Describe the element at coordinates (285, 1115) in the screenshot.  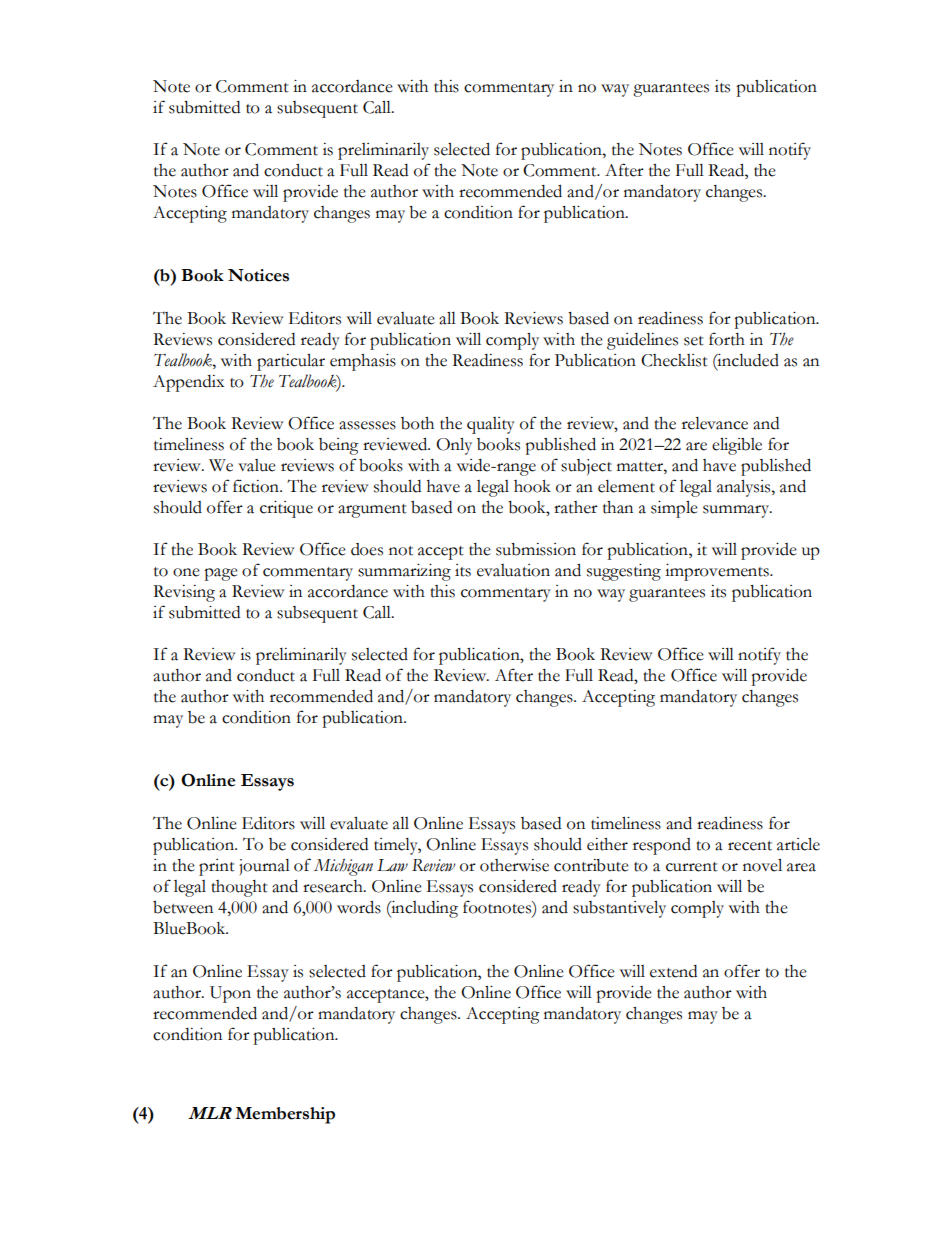
I see `Membership` at that location.
